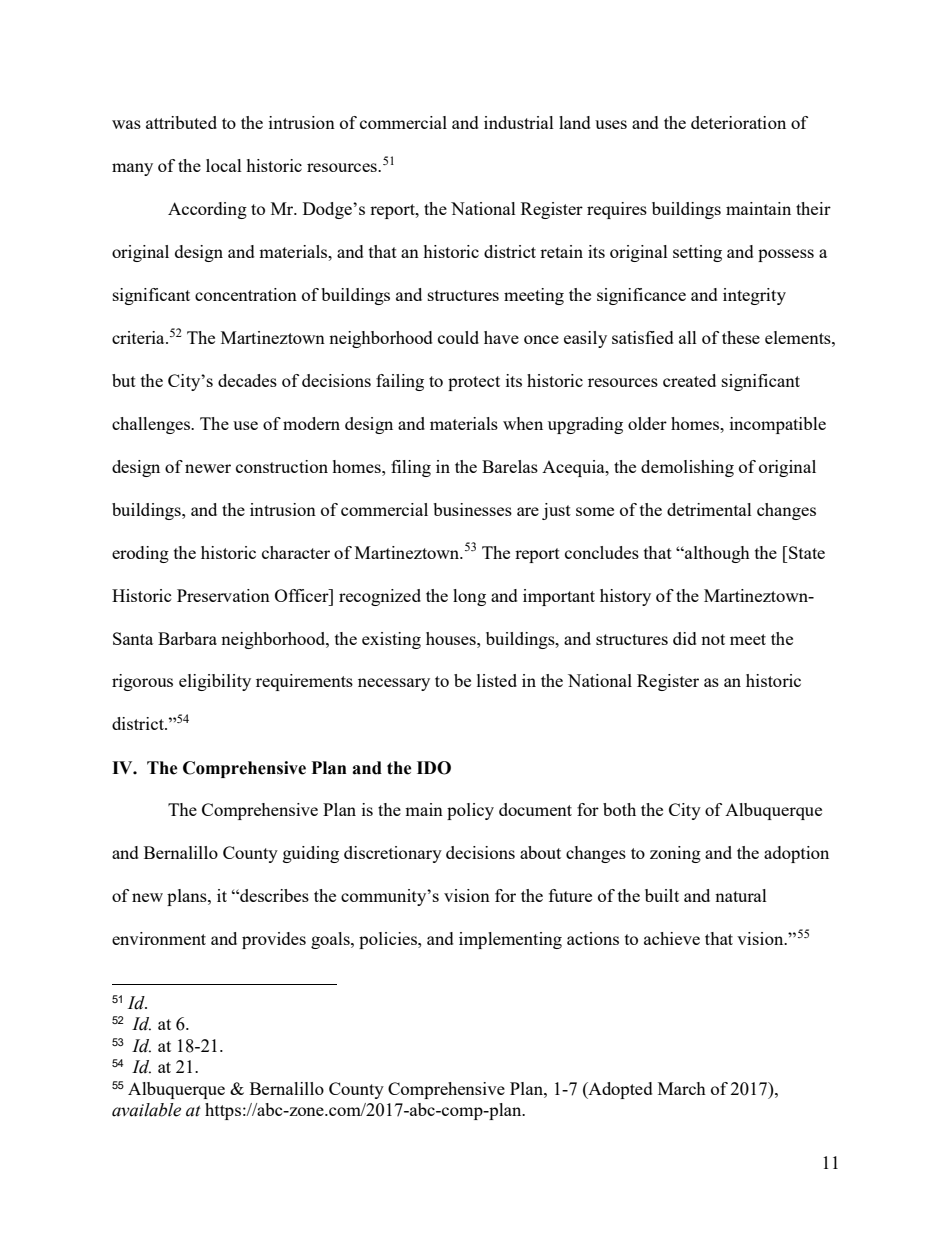 The image size is (952, 1233). Describe the element at coordinates (146, 1110) in the screenshot. I see `available` at that location.
